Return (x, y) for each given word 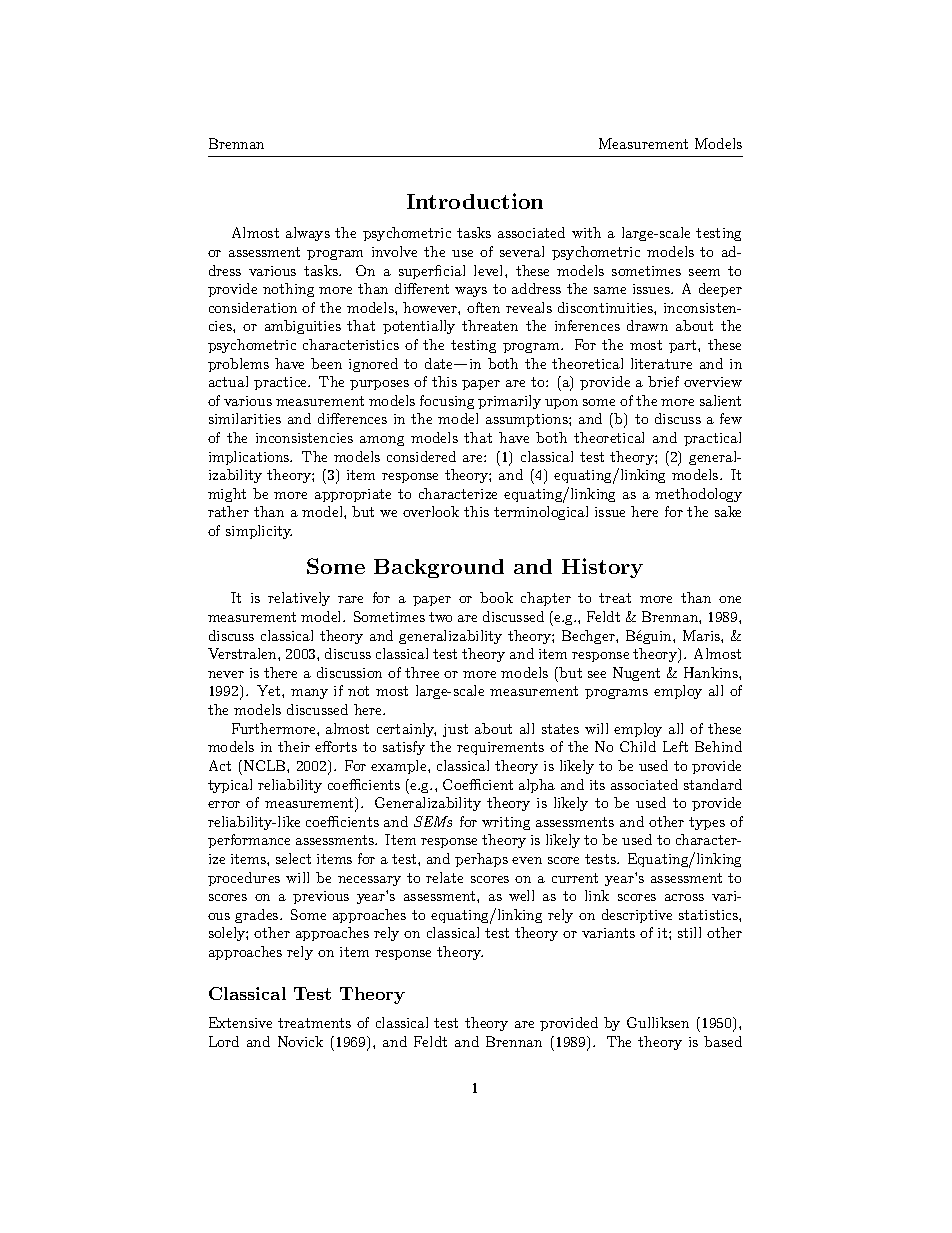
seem (704, 272)
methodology (698, 495)
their (294, 746)
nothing (288, 290)
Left (675, 746)
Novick (300, 1041)
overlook (431, 511)
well (521, 895)
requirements (500, 748)
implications (250, 458)
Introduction (475, 201)
